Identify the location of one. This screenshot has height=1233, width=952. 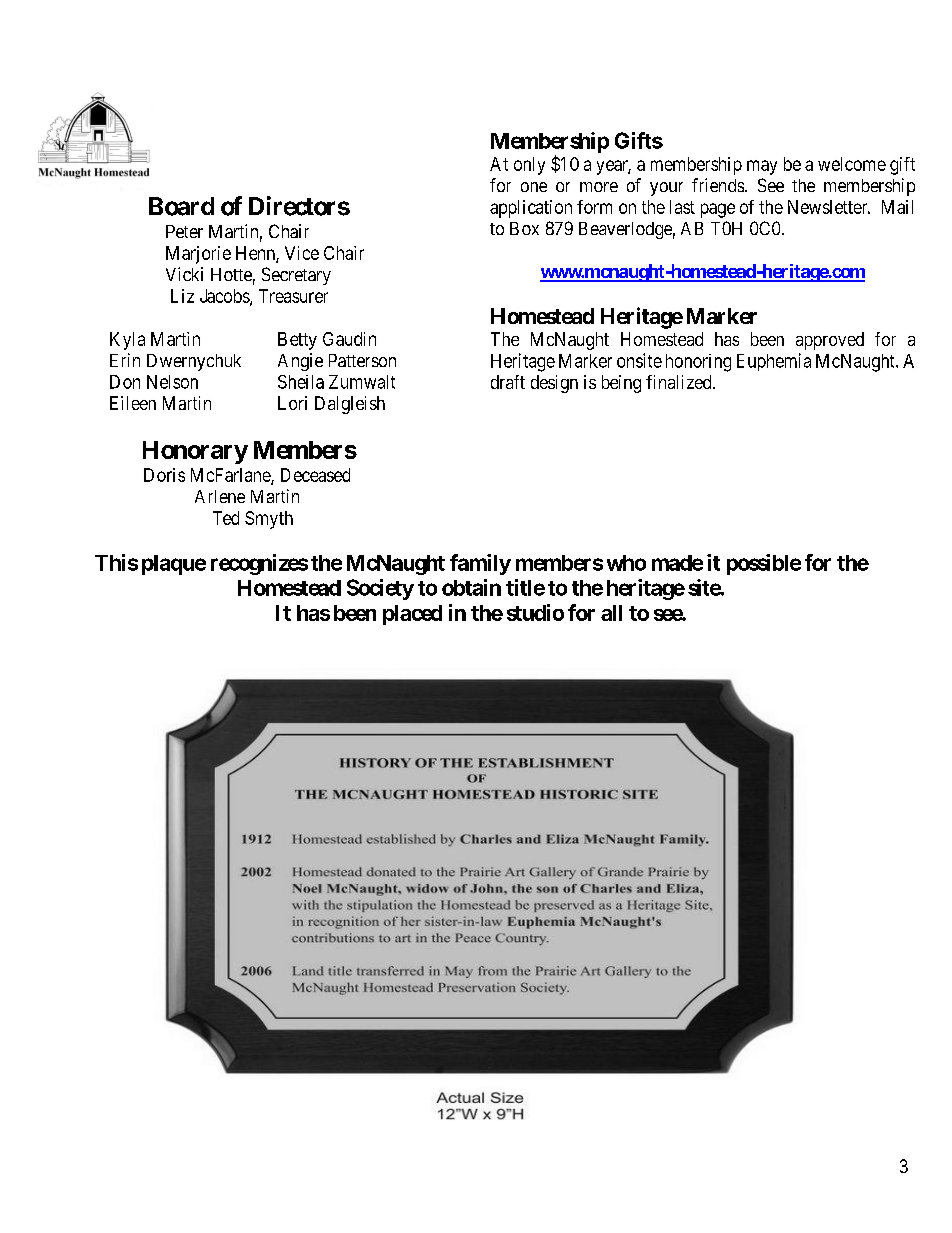
(534, 187).
